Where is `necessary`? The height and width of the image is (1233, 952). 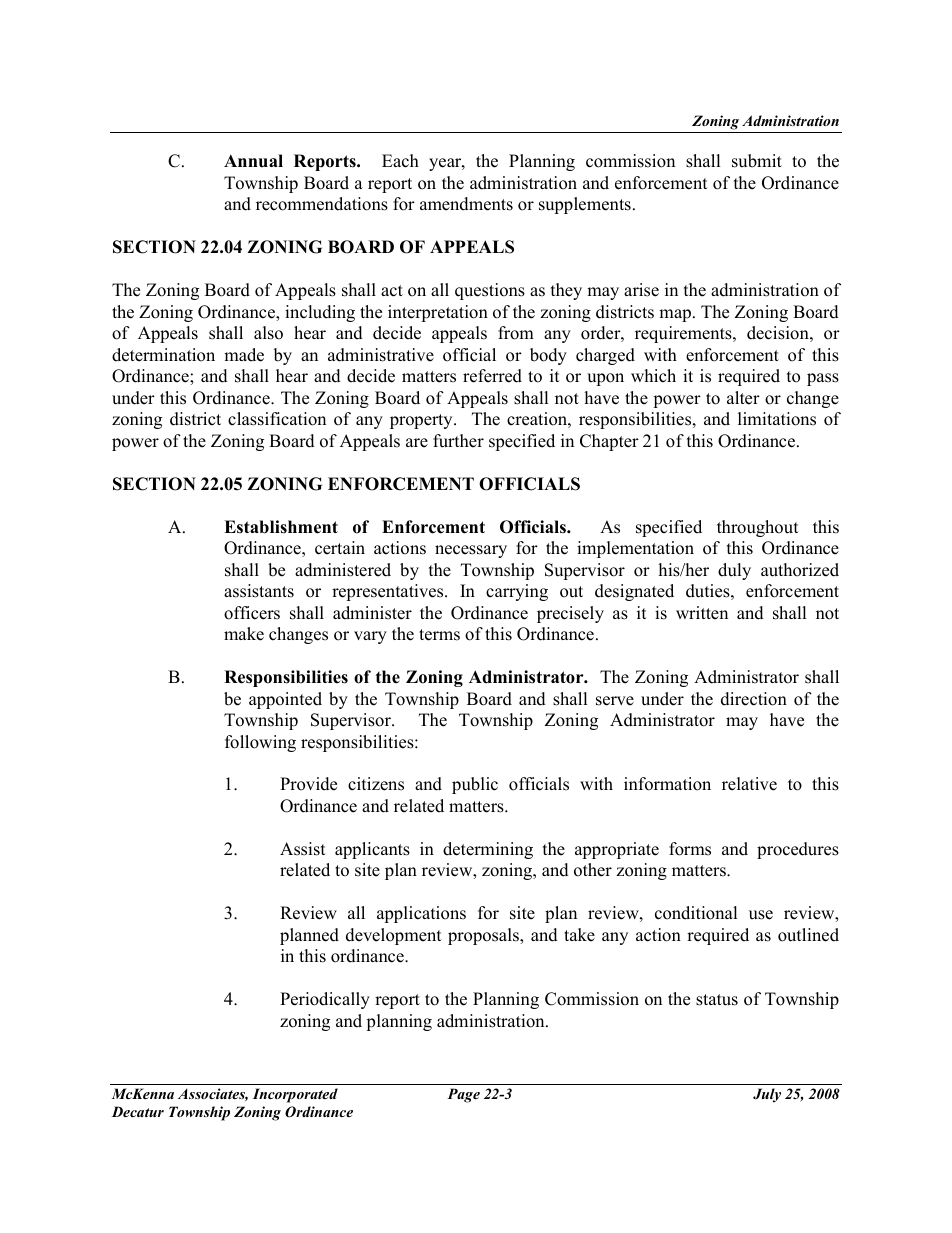
necessary is located at coordinates (471, 551).
